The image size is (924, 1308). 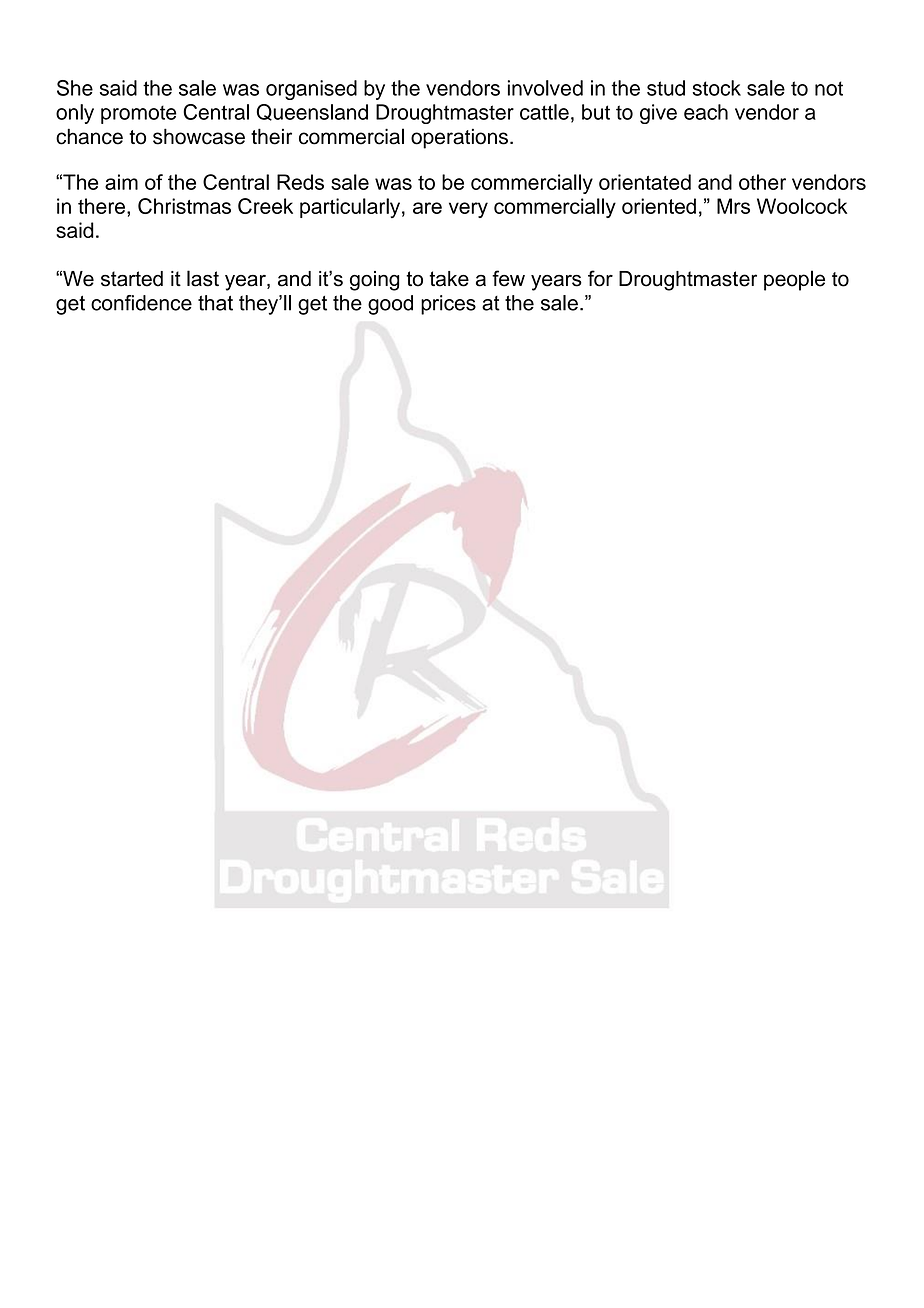 What do you see at coordinates (448, 305) in the document?
I see `prices` at bounding box center [448, 305].
